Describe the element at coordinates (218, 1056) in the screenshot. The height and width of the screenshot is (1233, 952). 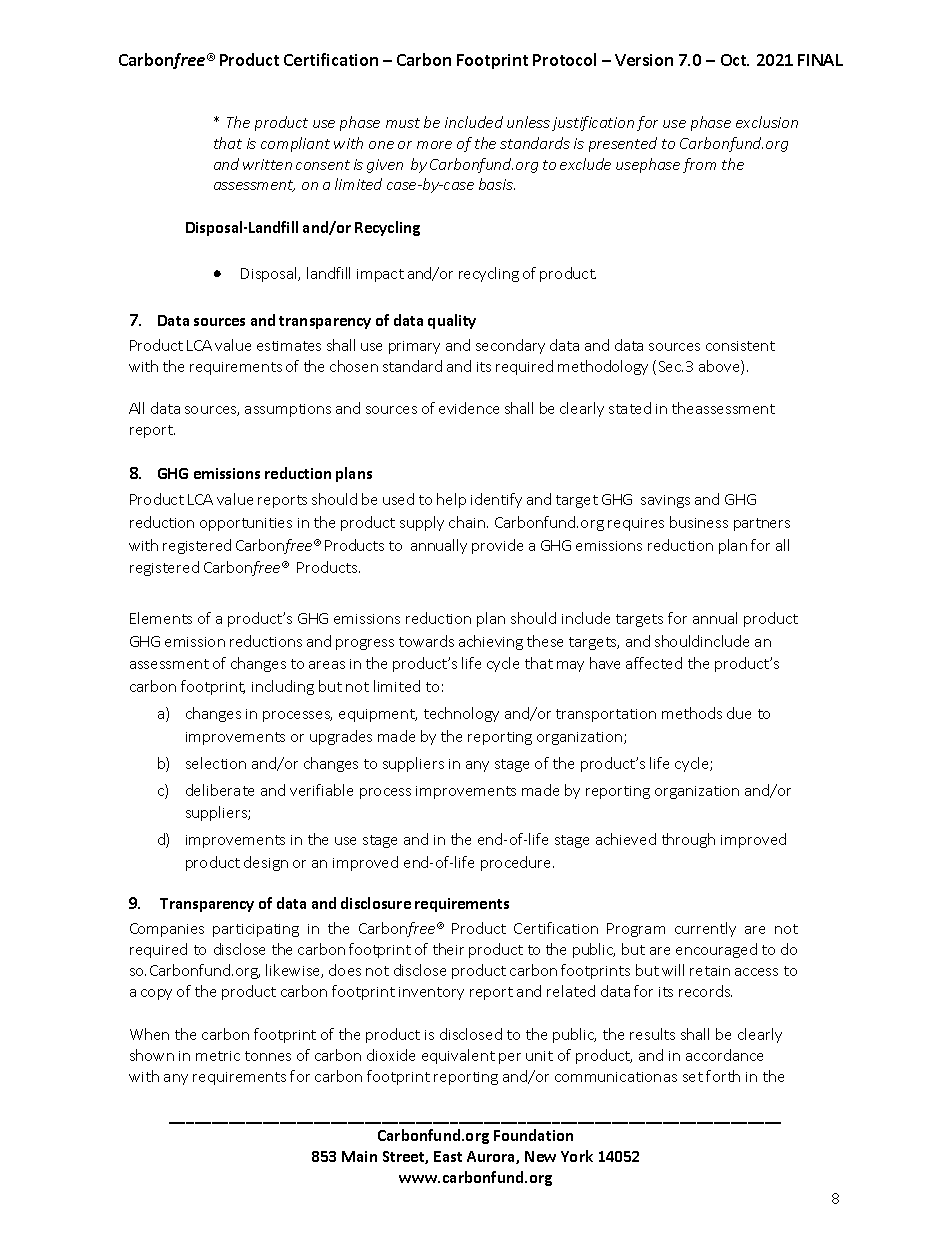
I see `metric` at that location.
